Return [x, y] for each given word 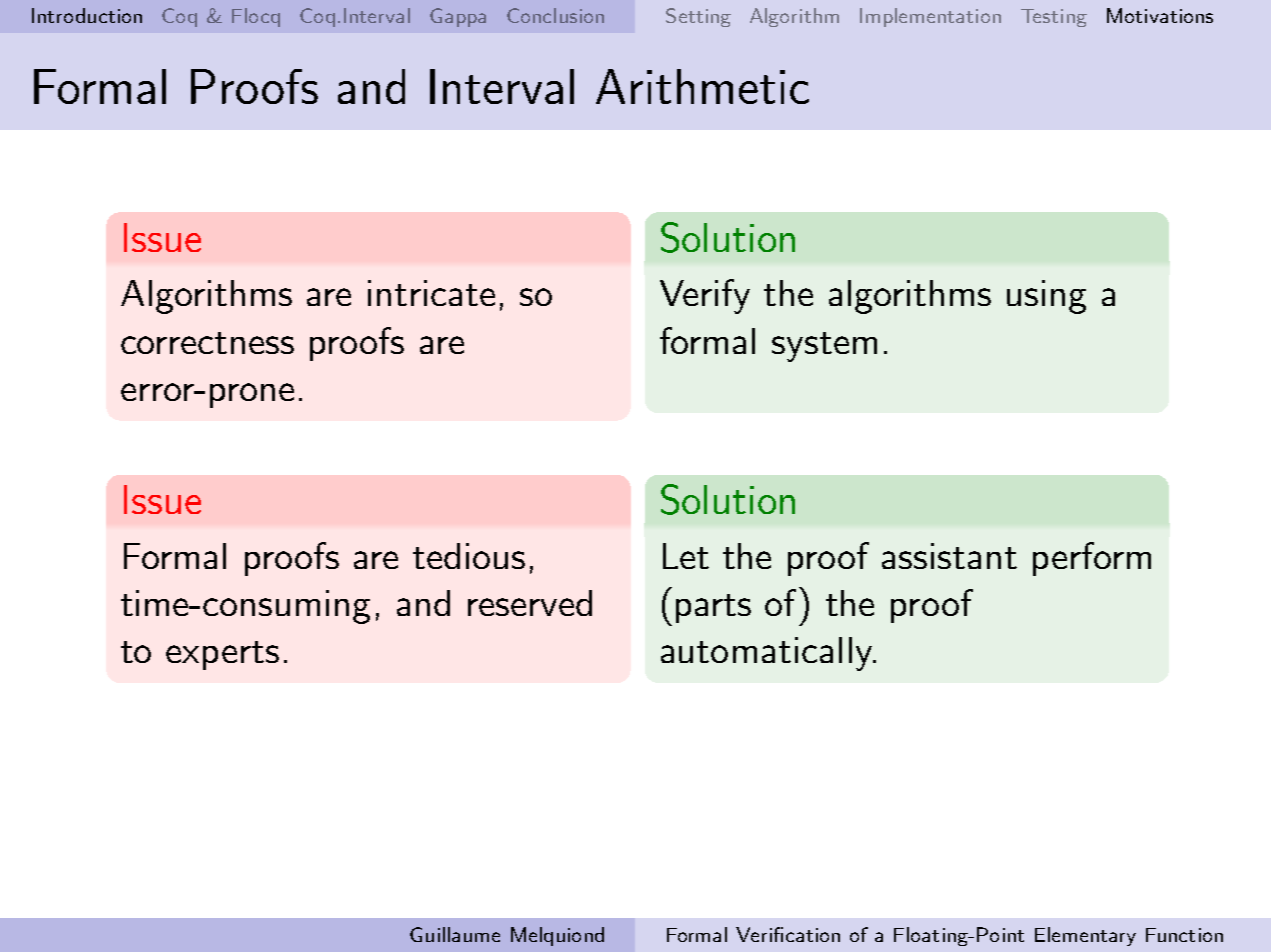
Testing [1054, 18]
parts [713, 608]
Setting [698, 17]
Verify [705, 296]
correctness [207, 343]
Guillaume [455, 934]
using [1046, 297]
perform [1092, 559]
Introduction [87, 15]
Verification [788, 934]
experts [222, 655]
